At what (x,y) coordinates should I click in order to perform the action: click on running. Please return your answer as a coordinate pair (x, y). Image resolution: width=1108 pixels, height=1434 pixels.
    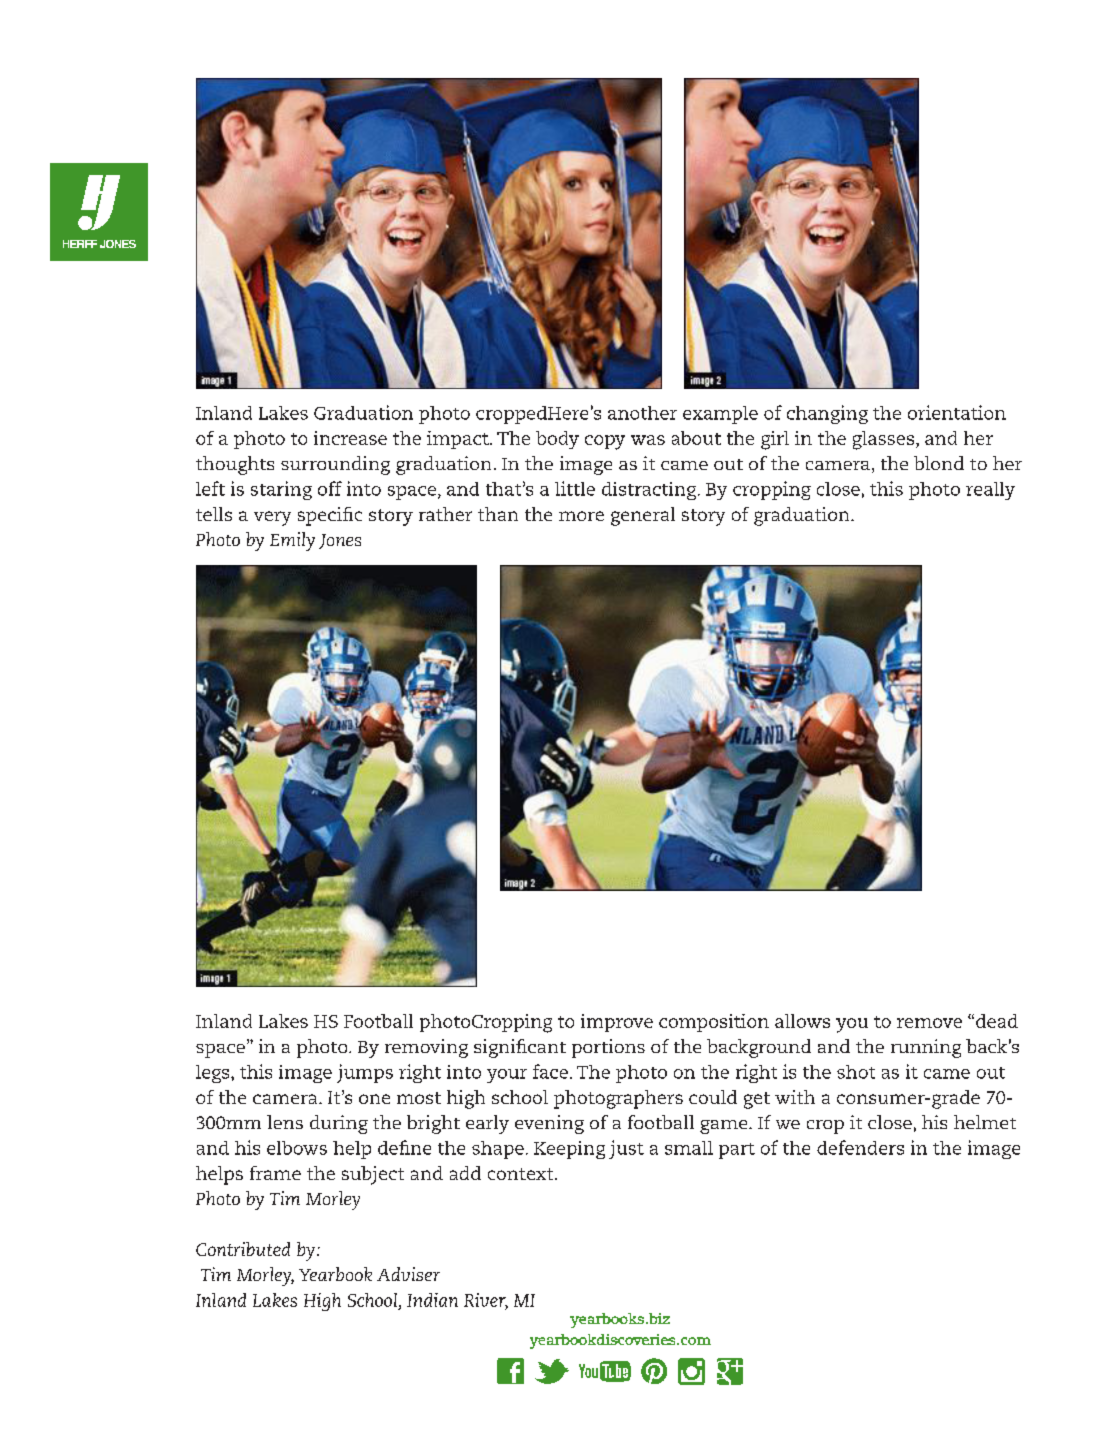
    Looking at the image, I should click on (926, 1048).
